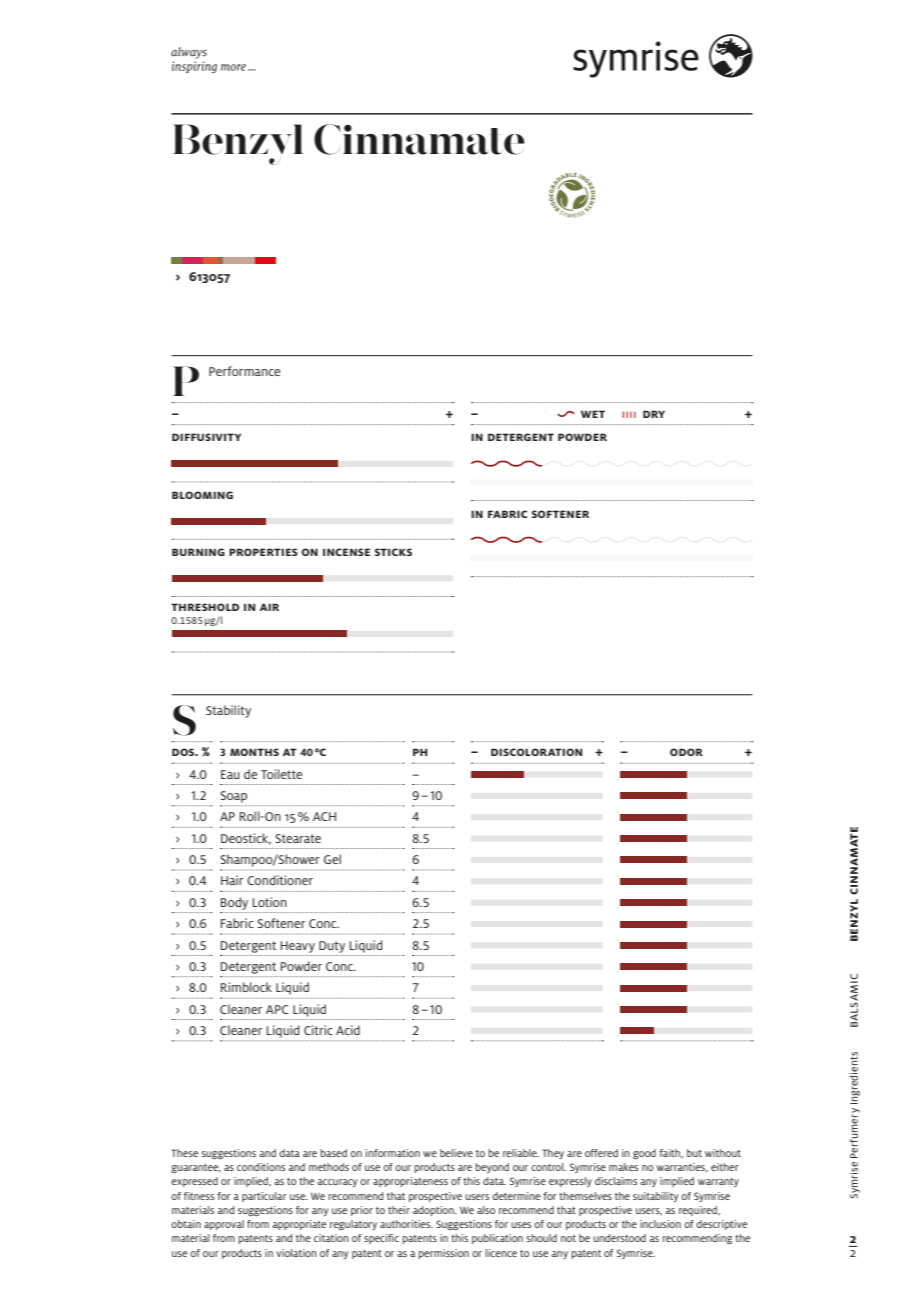 Image resolution: width=924 pixels, height=1308 pixels. What do you see at coordinates (654, 414) in the image?
I see `dry` at bounding box center [654, 414].
